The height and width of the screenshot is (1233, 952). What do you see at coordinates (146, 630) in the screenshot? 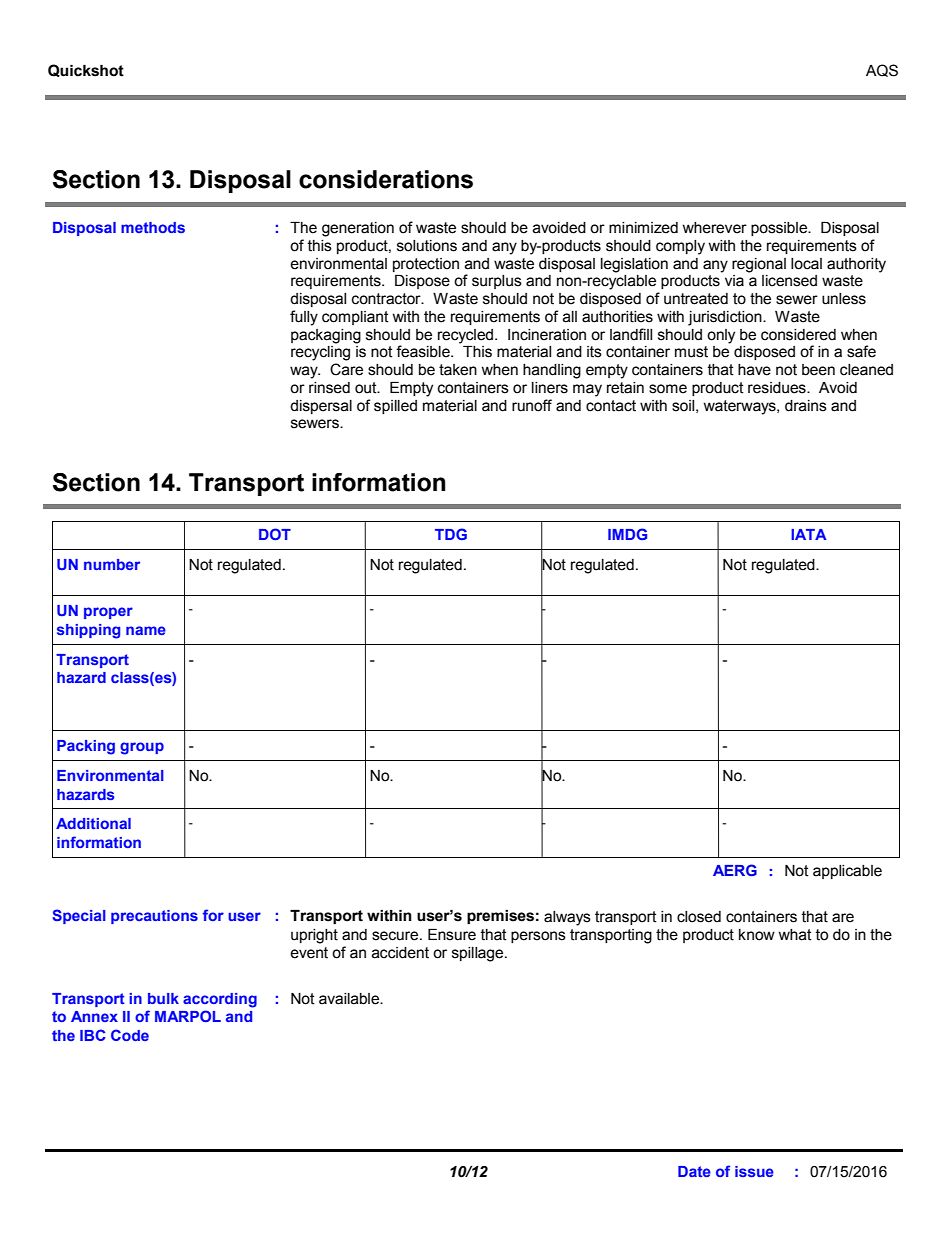
I see `name` at bounding box center [146, 630].
